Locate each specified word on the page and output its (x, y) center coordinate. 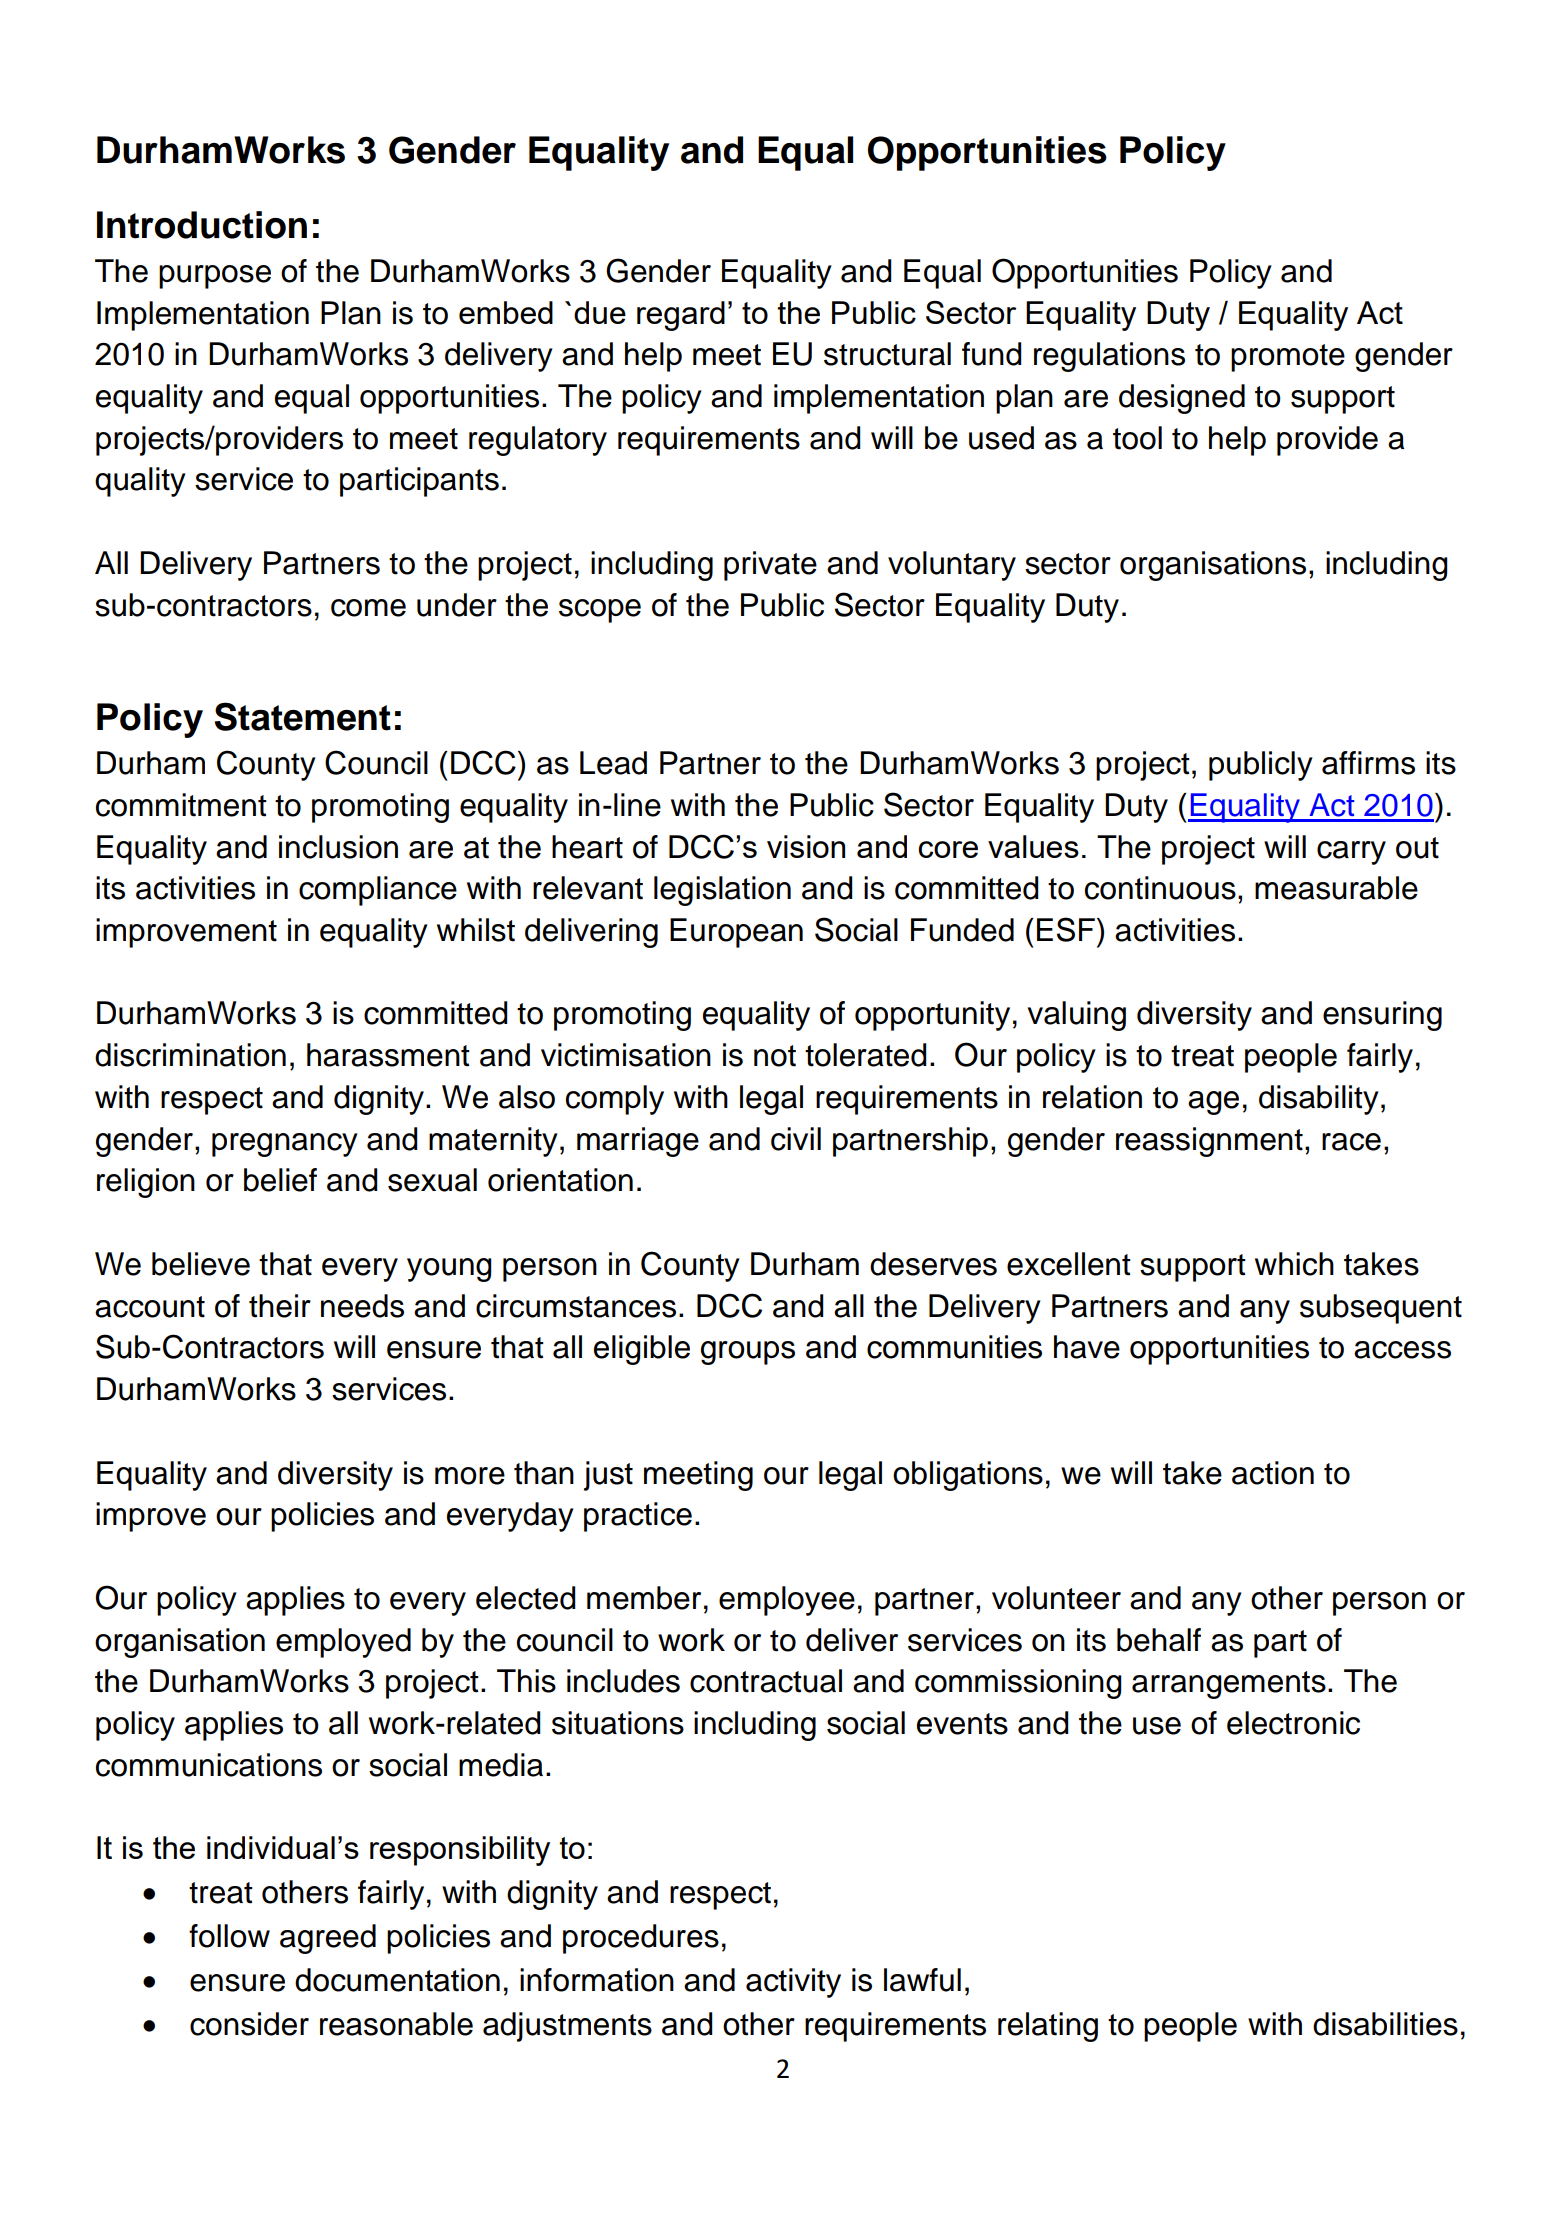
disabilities (1385, 2024)
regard (681, 316)
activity (793, 1983)
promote (1288, 358)
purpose (215, 277)
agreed (328, 1939)
